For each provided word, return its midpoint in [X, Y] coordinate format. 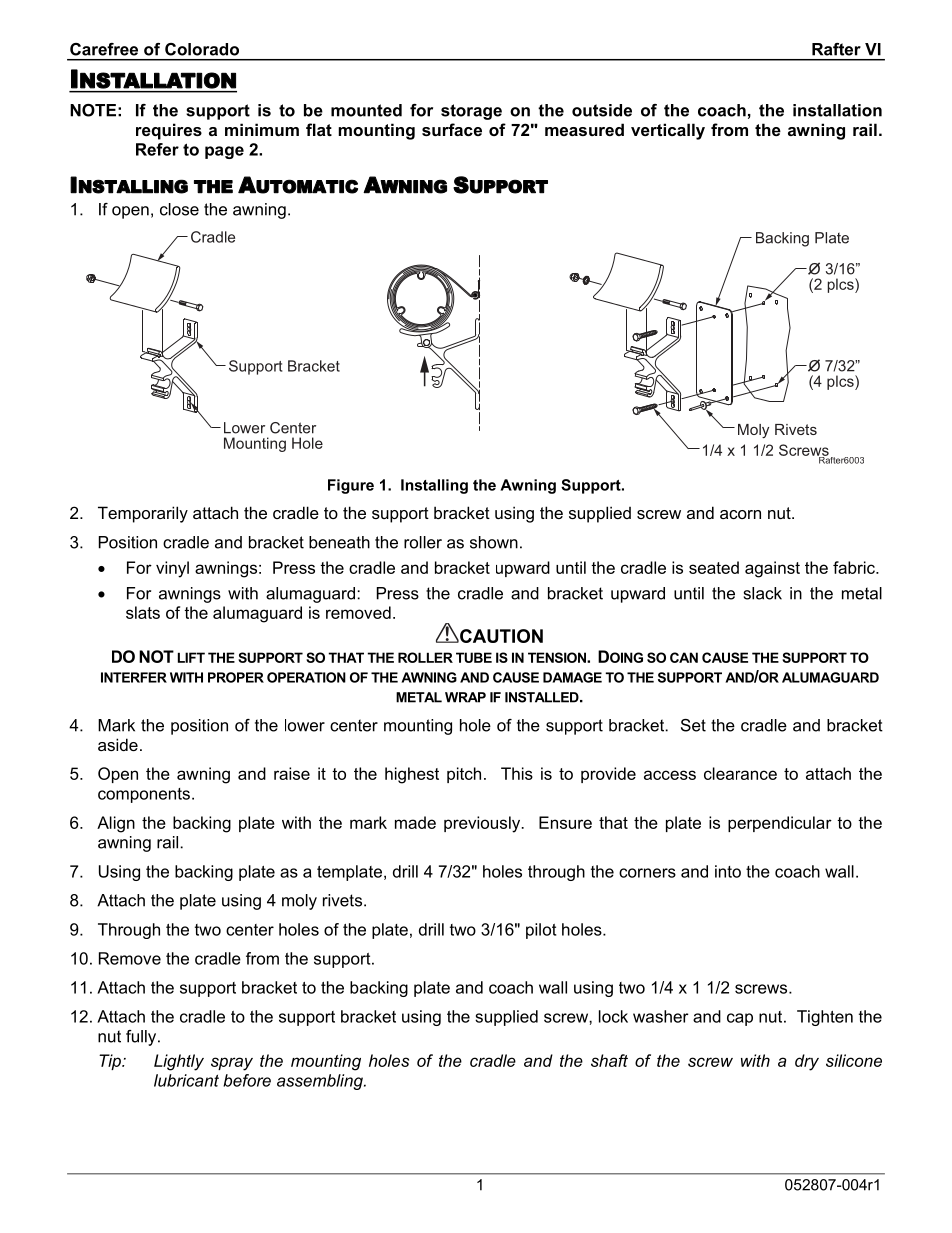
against [772, 569]
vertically [668, 131]
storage [471, 112]
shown [494, 542]
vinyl [172, 569]
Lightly [179, 1062]
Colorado [202, 49]
